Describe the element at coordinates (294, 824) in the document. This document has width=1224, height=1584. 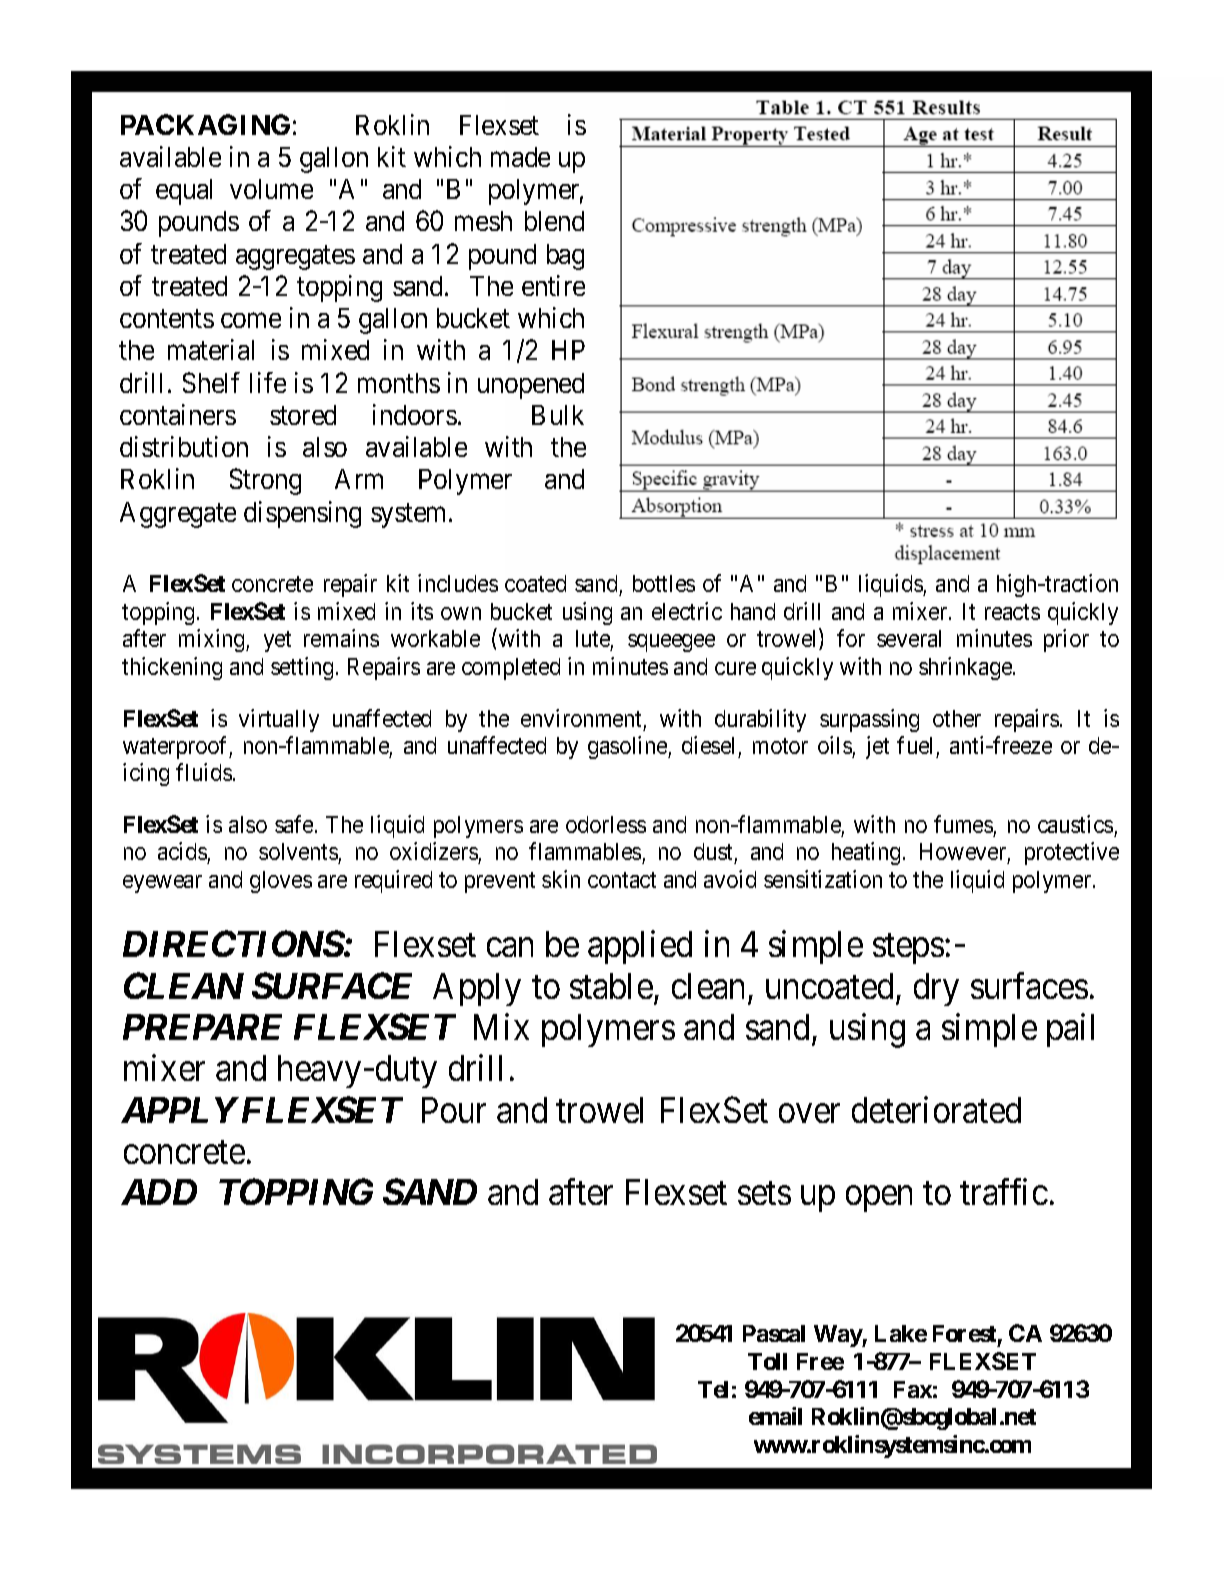
I see `safe` at that location.
